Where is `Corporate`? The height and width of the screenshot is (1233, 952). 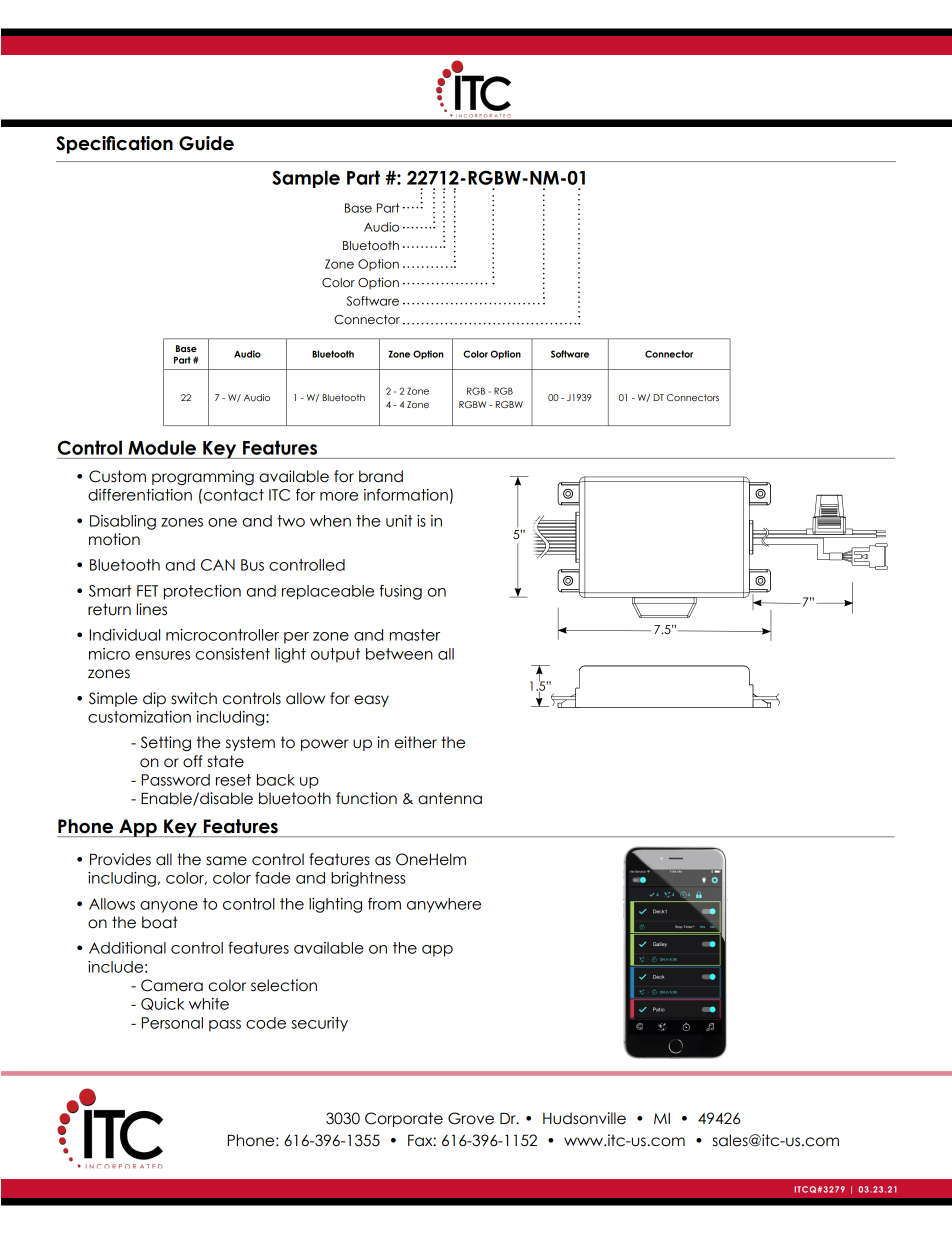 Corporate is located at coordinates (404, 1119).
